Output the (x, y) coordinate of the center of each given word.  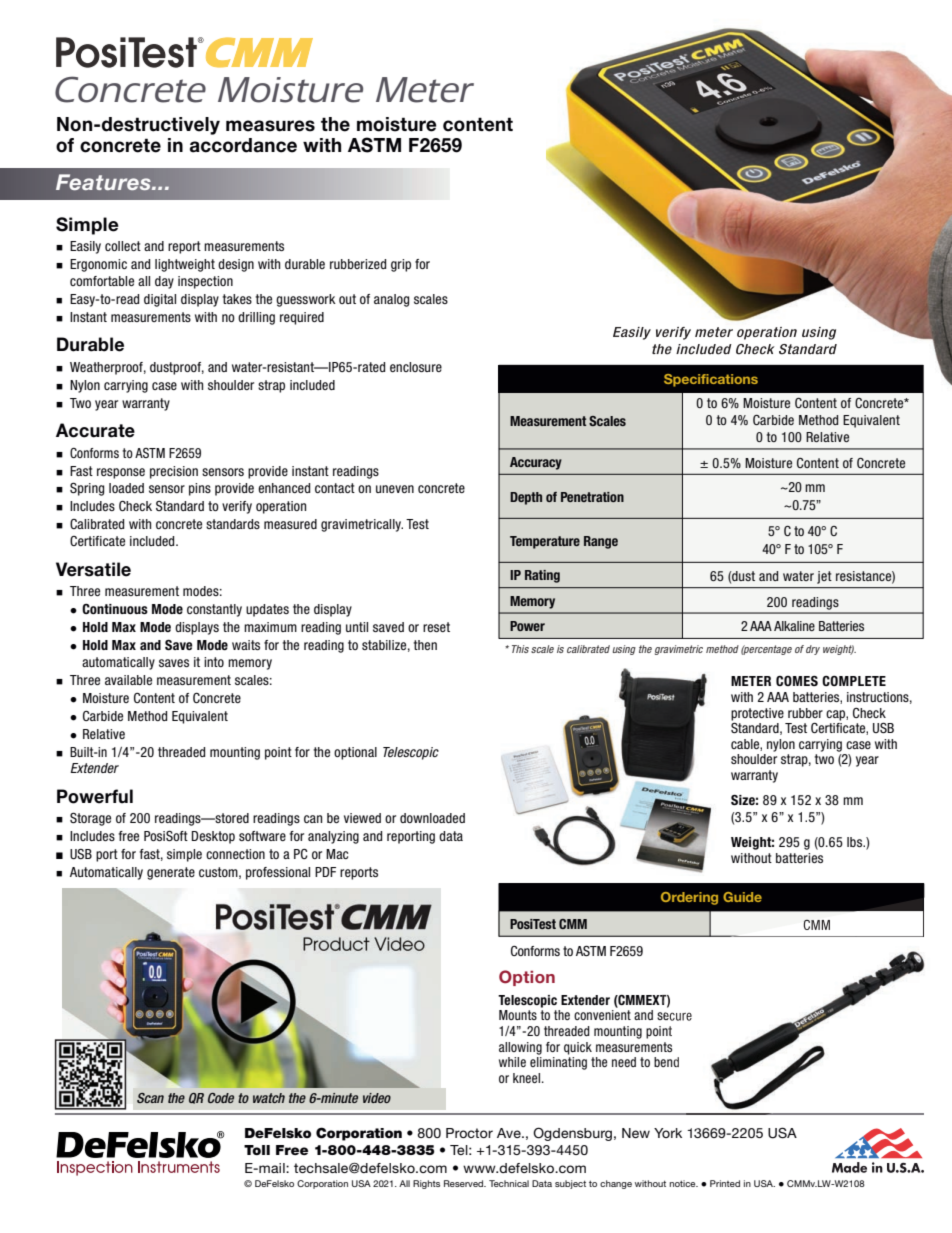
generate (171, 873)
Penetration (592, 497)
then (425, 645)
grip (401, 265)
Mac (337, 854)
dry (813, 650)
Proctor (469, 1133)
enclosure (416, 367)
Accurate (95, 430)
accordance (243, 145)
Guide (742, 897)
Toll (257, 1150)
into (214, 662)
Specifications (711, 380)
